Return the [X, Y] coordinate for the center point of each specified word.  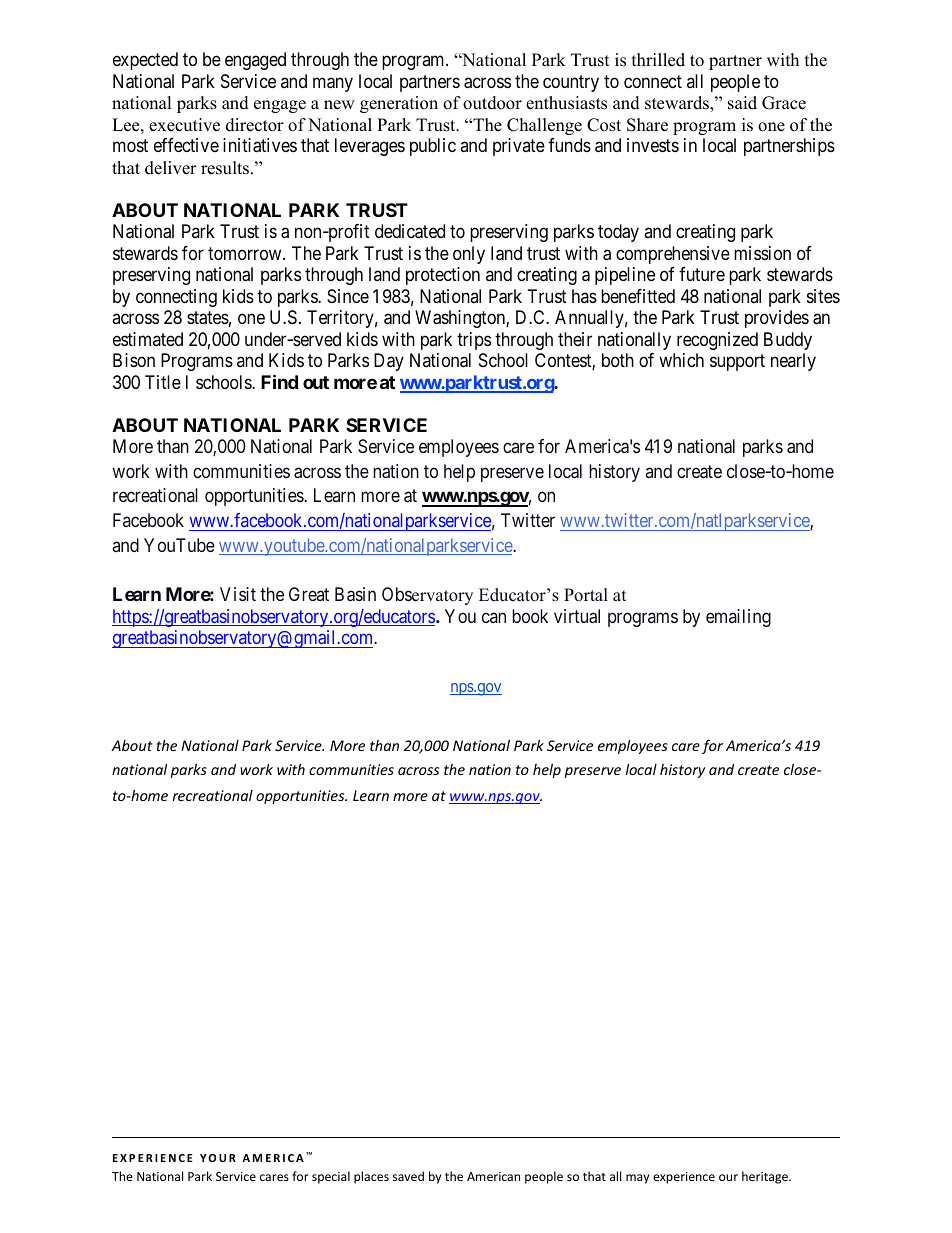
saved [408, 1176]
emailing [738, 618]
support [737, 362]
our [728, 1177]
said [742, 103]
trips [474, 341]
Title [163, 382]
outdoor [492, 103]
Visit [238, 594]
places [371, 1177]
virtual [577, 616]
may [637, 1179]
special [331, 1177]
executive [184, 125]
